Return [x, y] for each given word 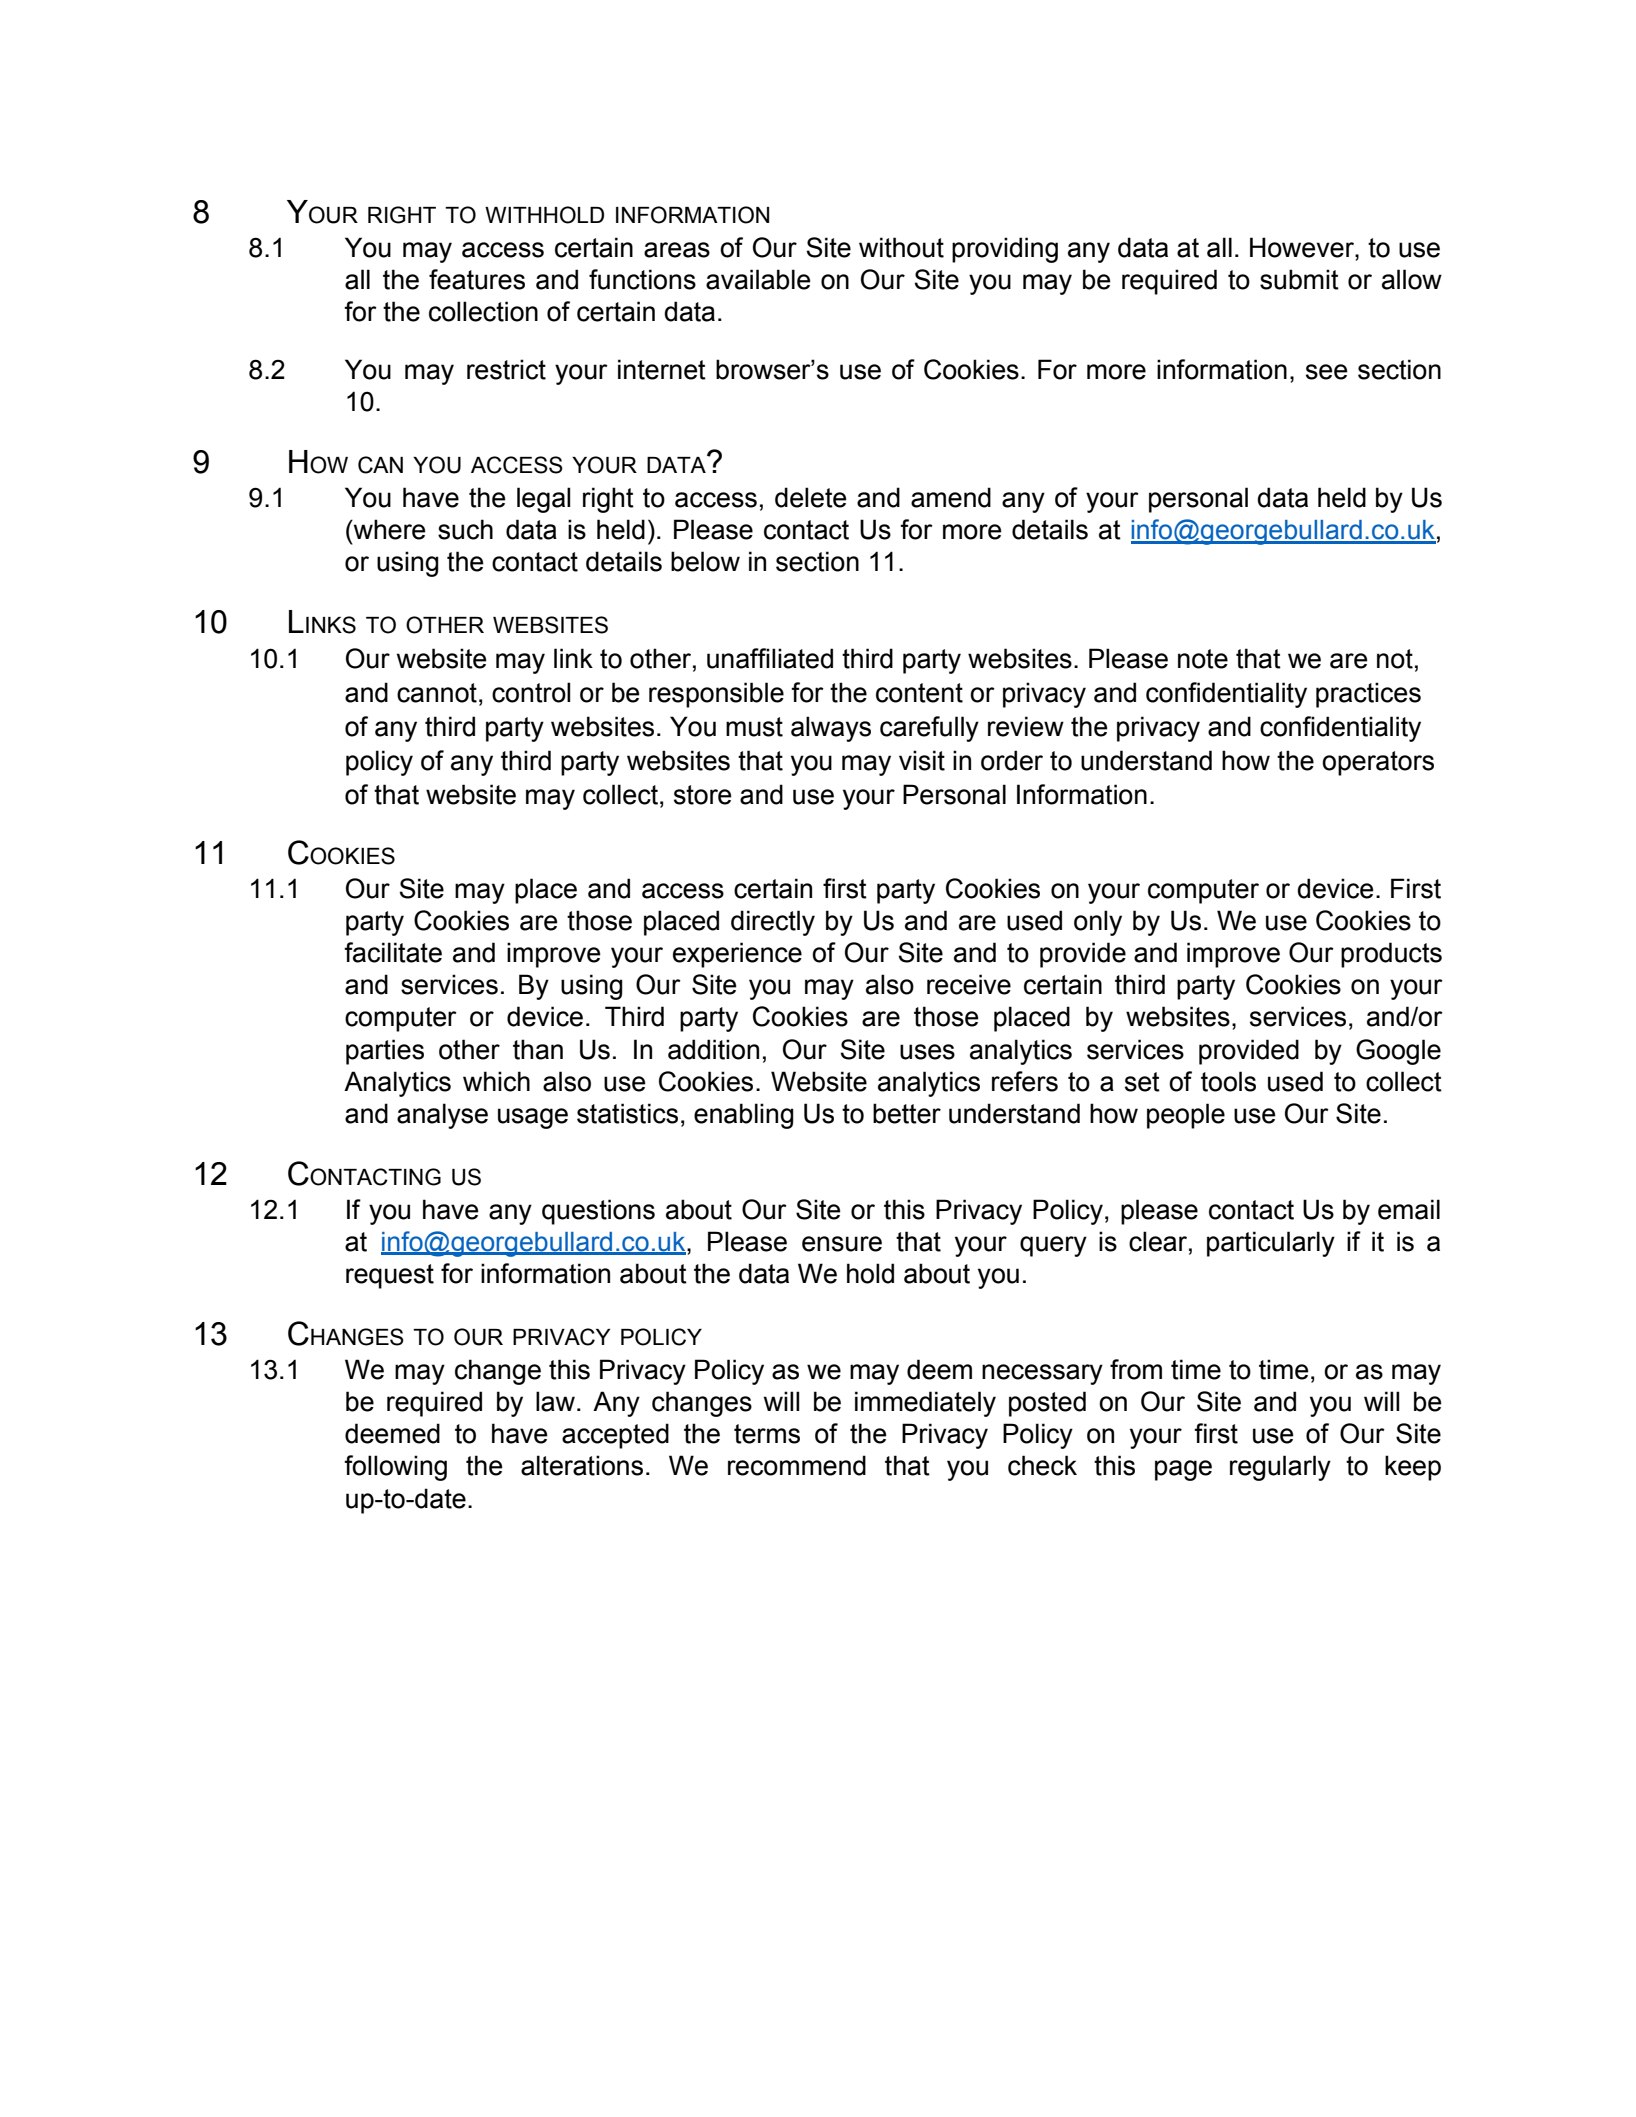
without [901, 247]
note [1203, 659]
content [919, 693]
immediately [925, 1404]
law [555, 1401]
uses [927, 1052]
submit [1299, 279]
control [531, 692]
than [538, 1049]
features [477, 279]
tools [1228, 1081]
